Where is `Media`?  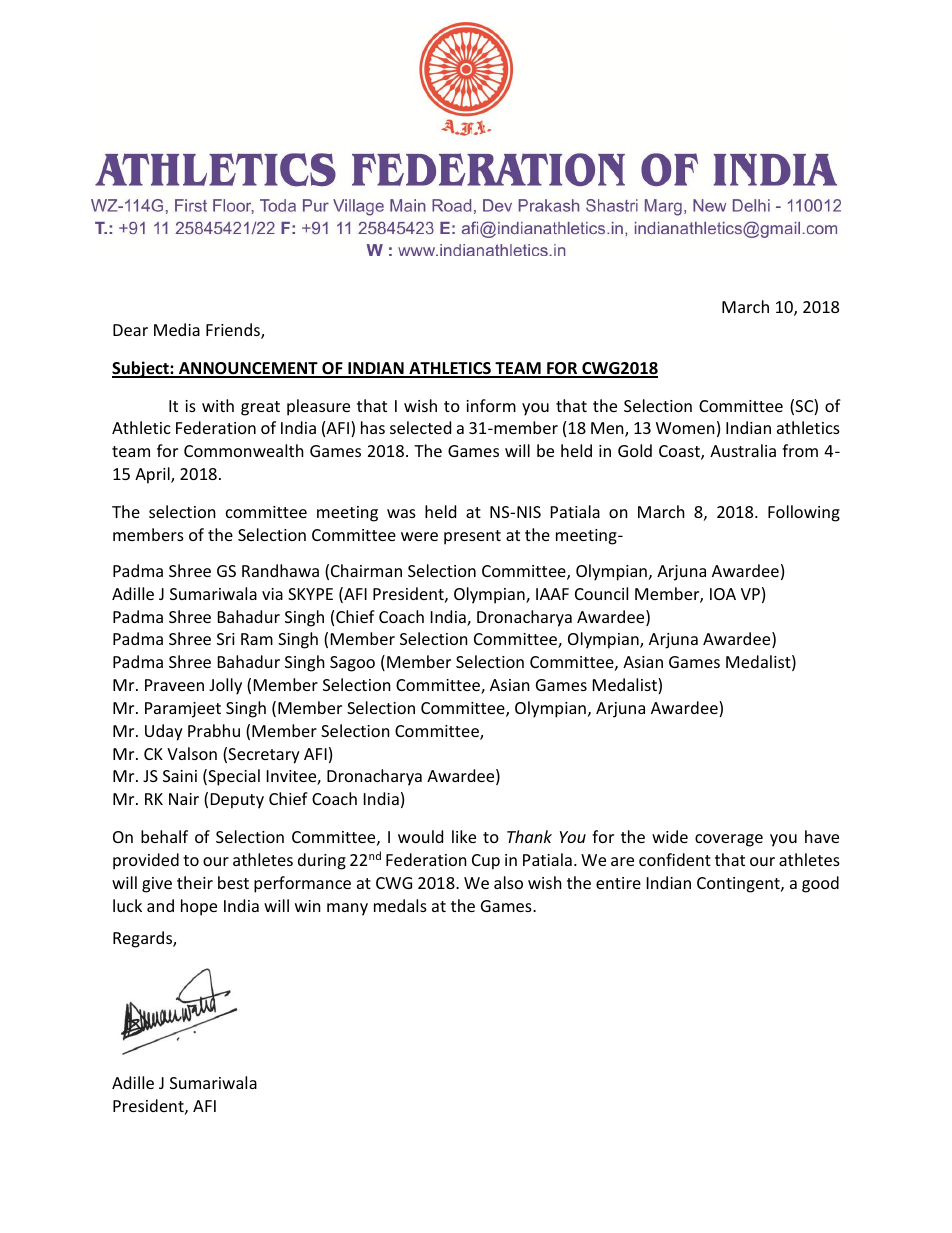
Media is located at coordinates (177, 329).
